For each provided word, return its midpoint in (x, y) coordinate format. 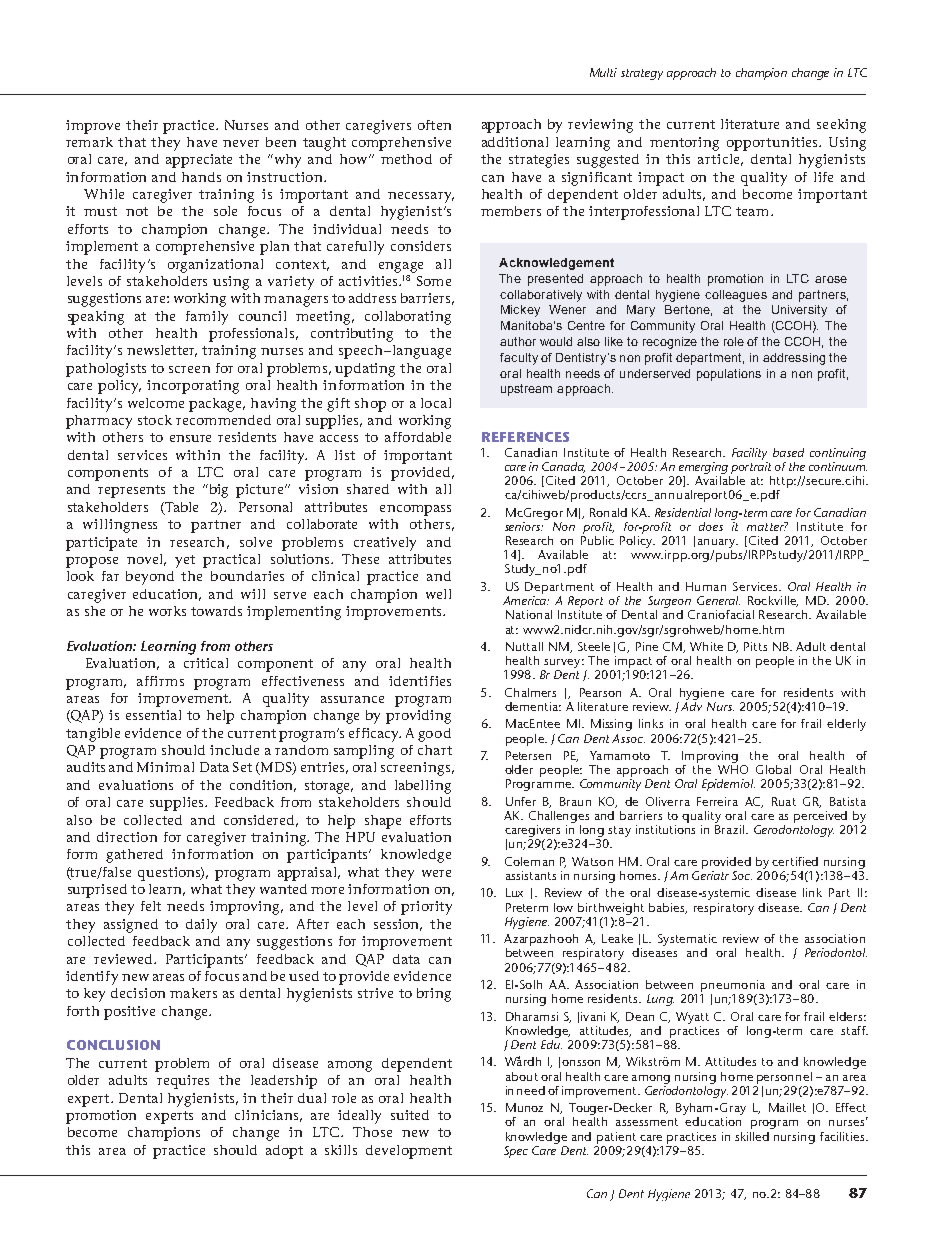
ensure (190, 438)
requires (183, 1082)
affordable (418, 437)
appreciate (199, 161)
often (434, 125)
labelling (423, 787)
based (788, 452)
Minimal (165, 767)
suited (410, 1115)
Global (773, 769)
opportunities (773, 144)
